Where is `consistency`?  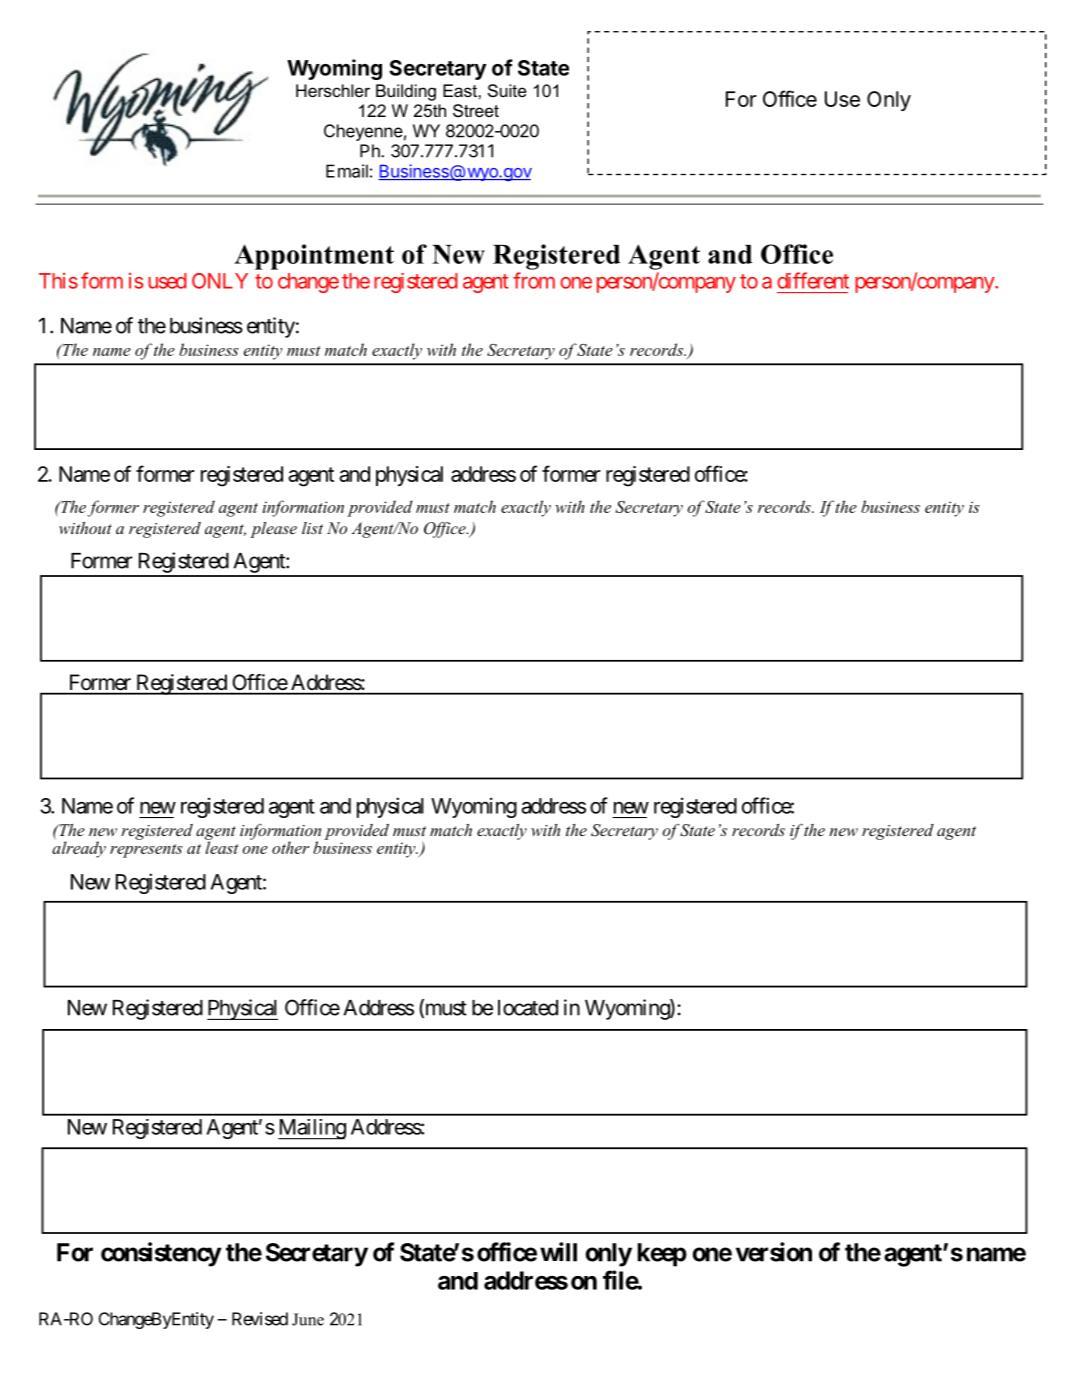
consistency is located at coordinates (161, 1254).
